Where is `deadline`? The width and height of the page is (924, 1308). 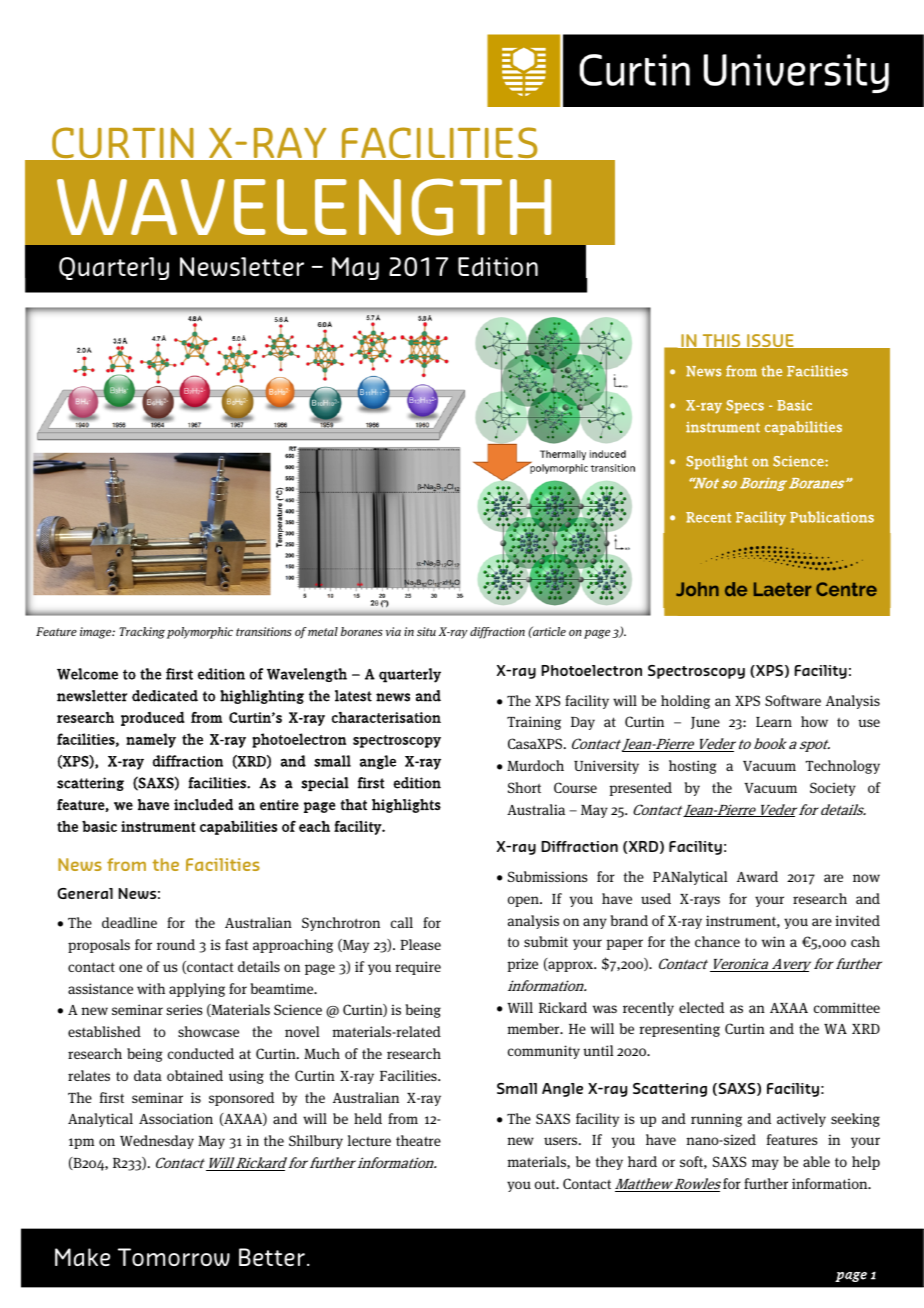
deadline is located at coordinates (129, 922).
